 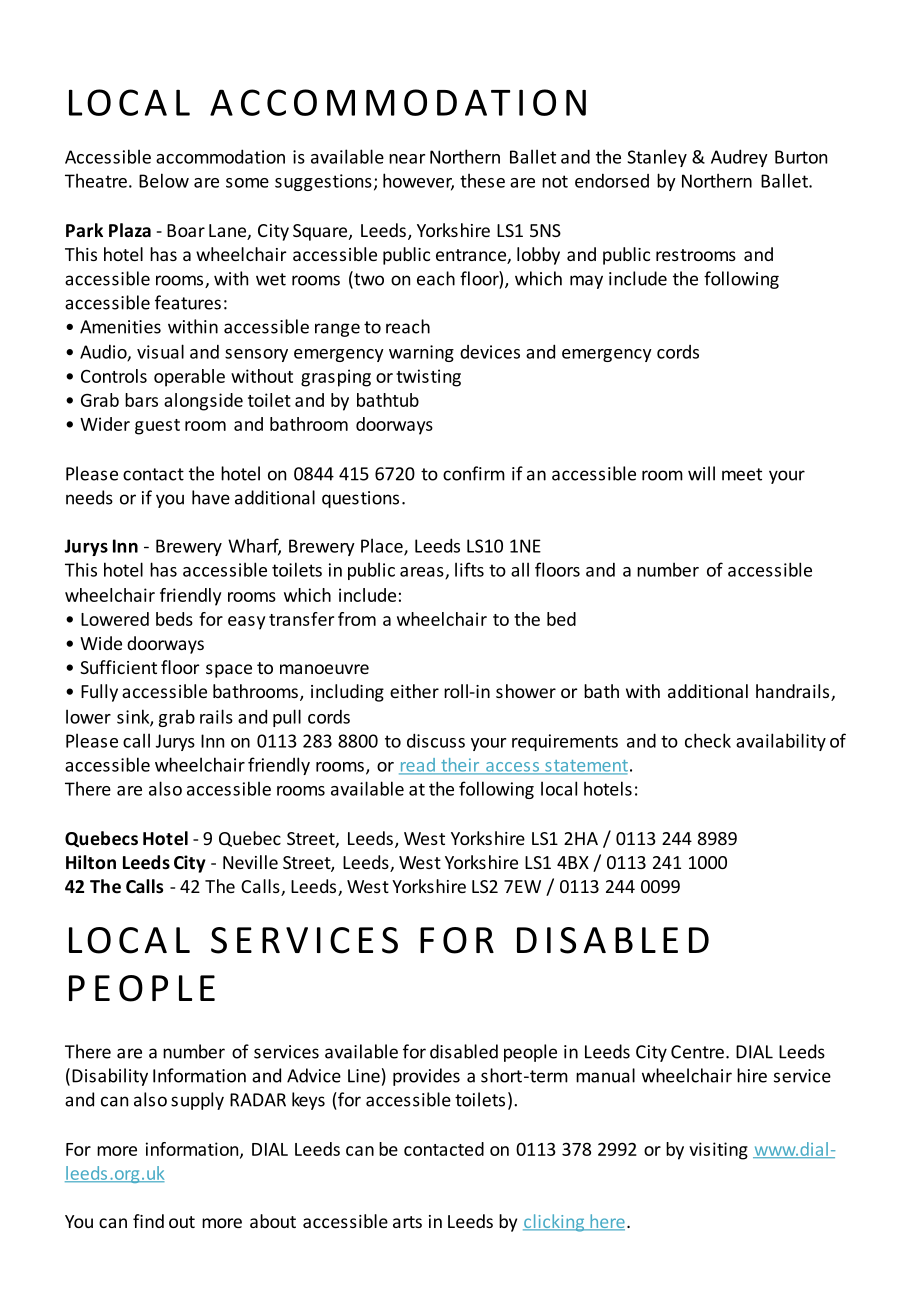 What do you see at coordinates (148, 1221) in the screenshot?
I see `find` at bounding box center [148, 1221].
